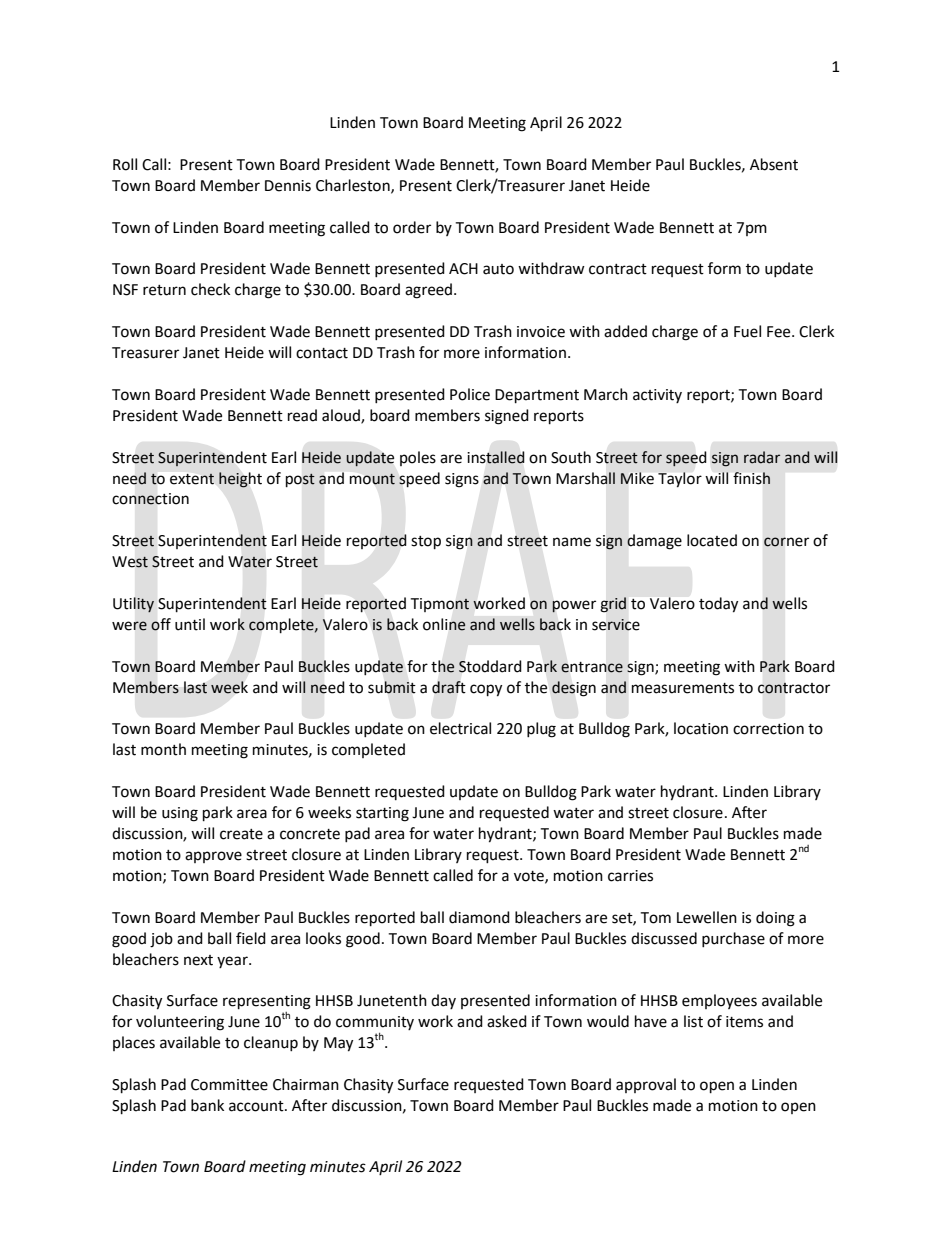  I want to click on extent, so click(192, 479).
